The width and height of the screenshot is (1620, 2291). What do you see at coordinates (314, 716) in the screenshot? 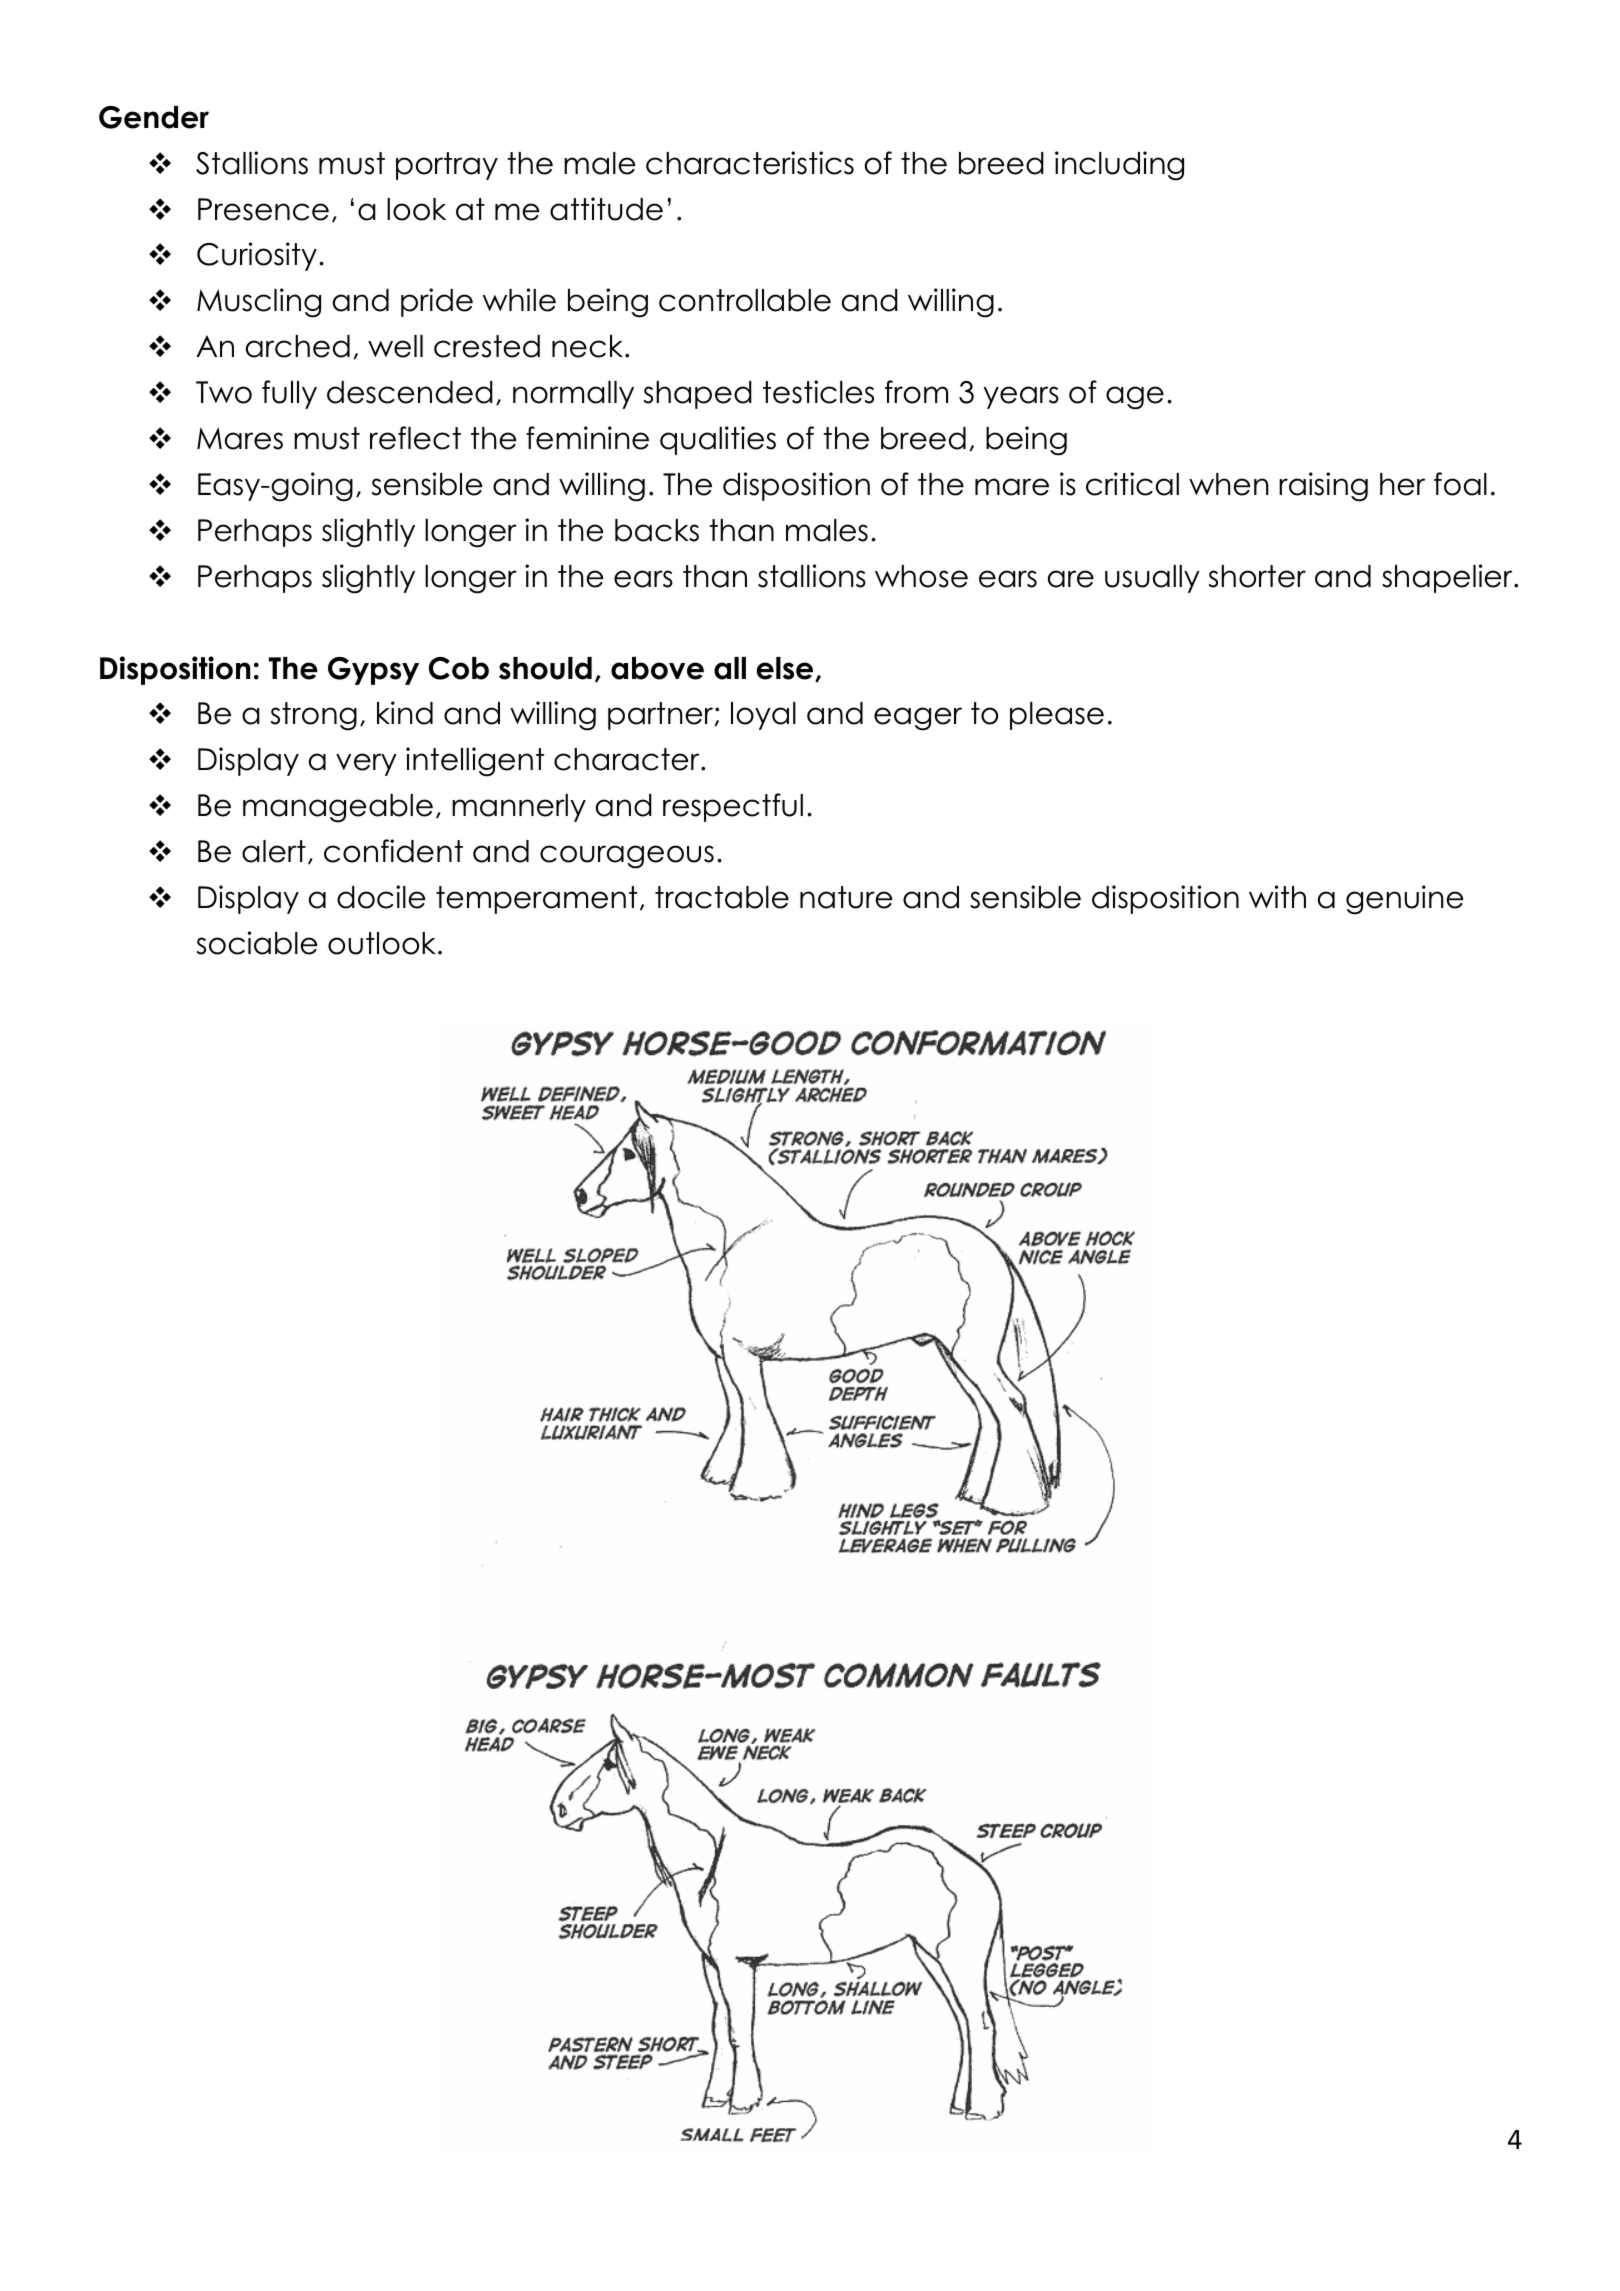
I see `strong` at bounding box center [314, 716].
